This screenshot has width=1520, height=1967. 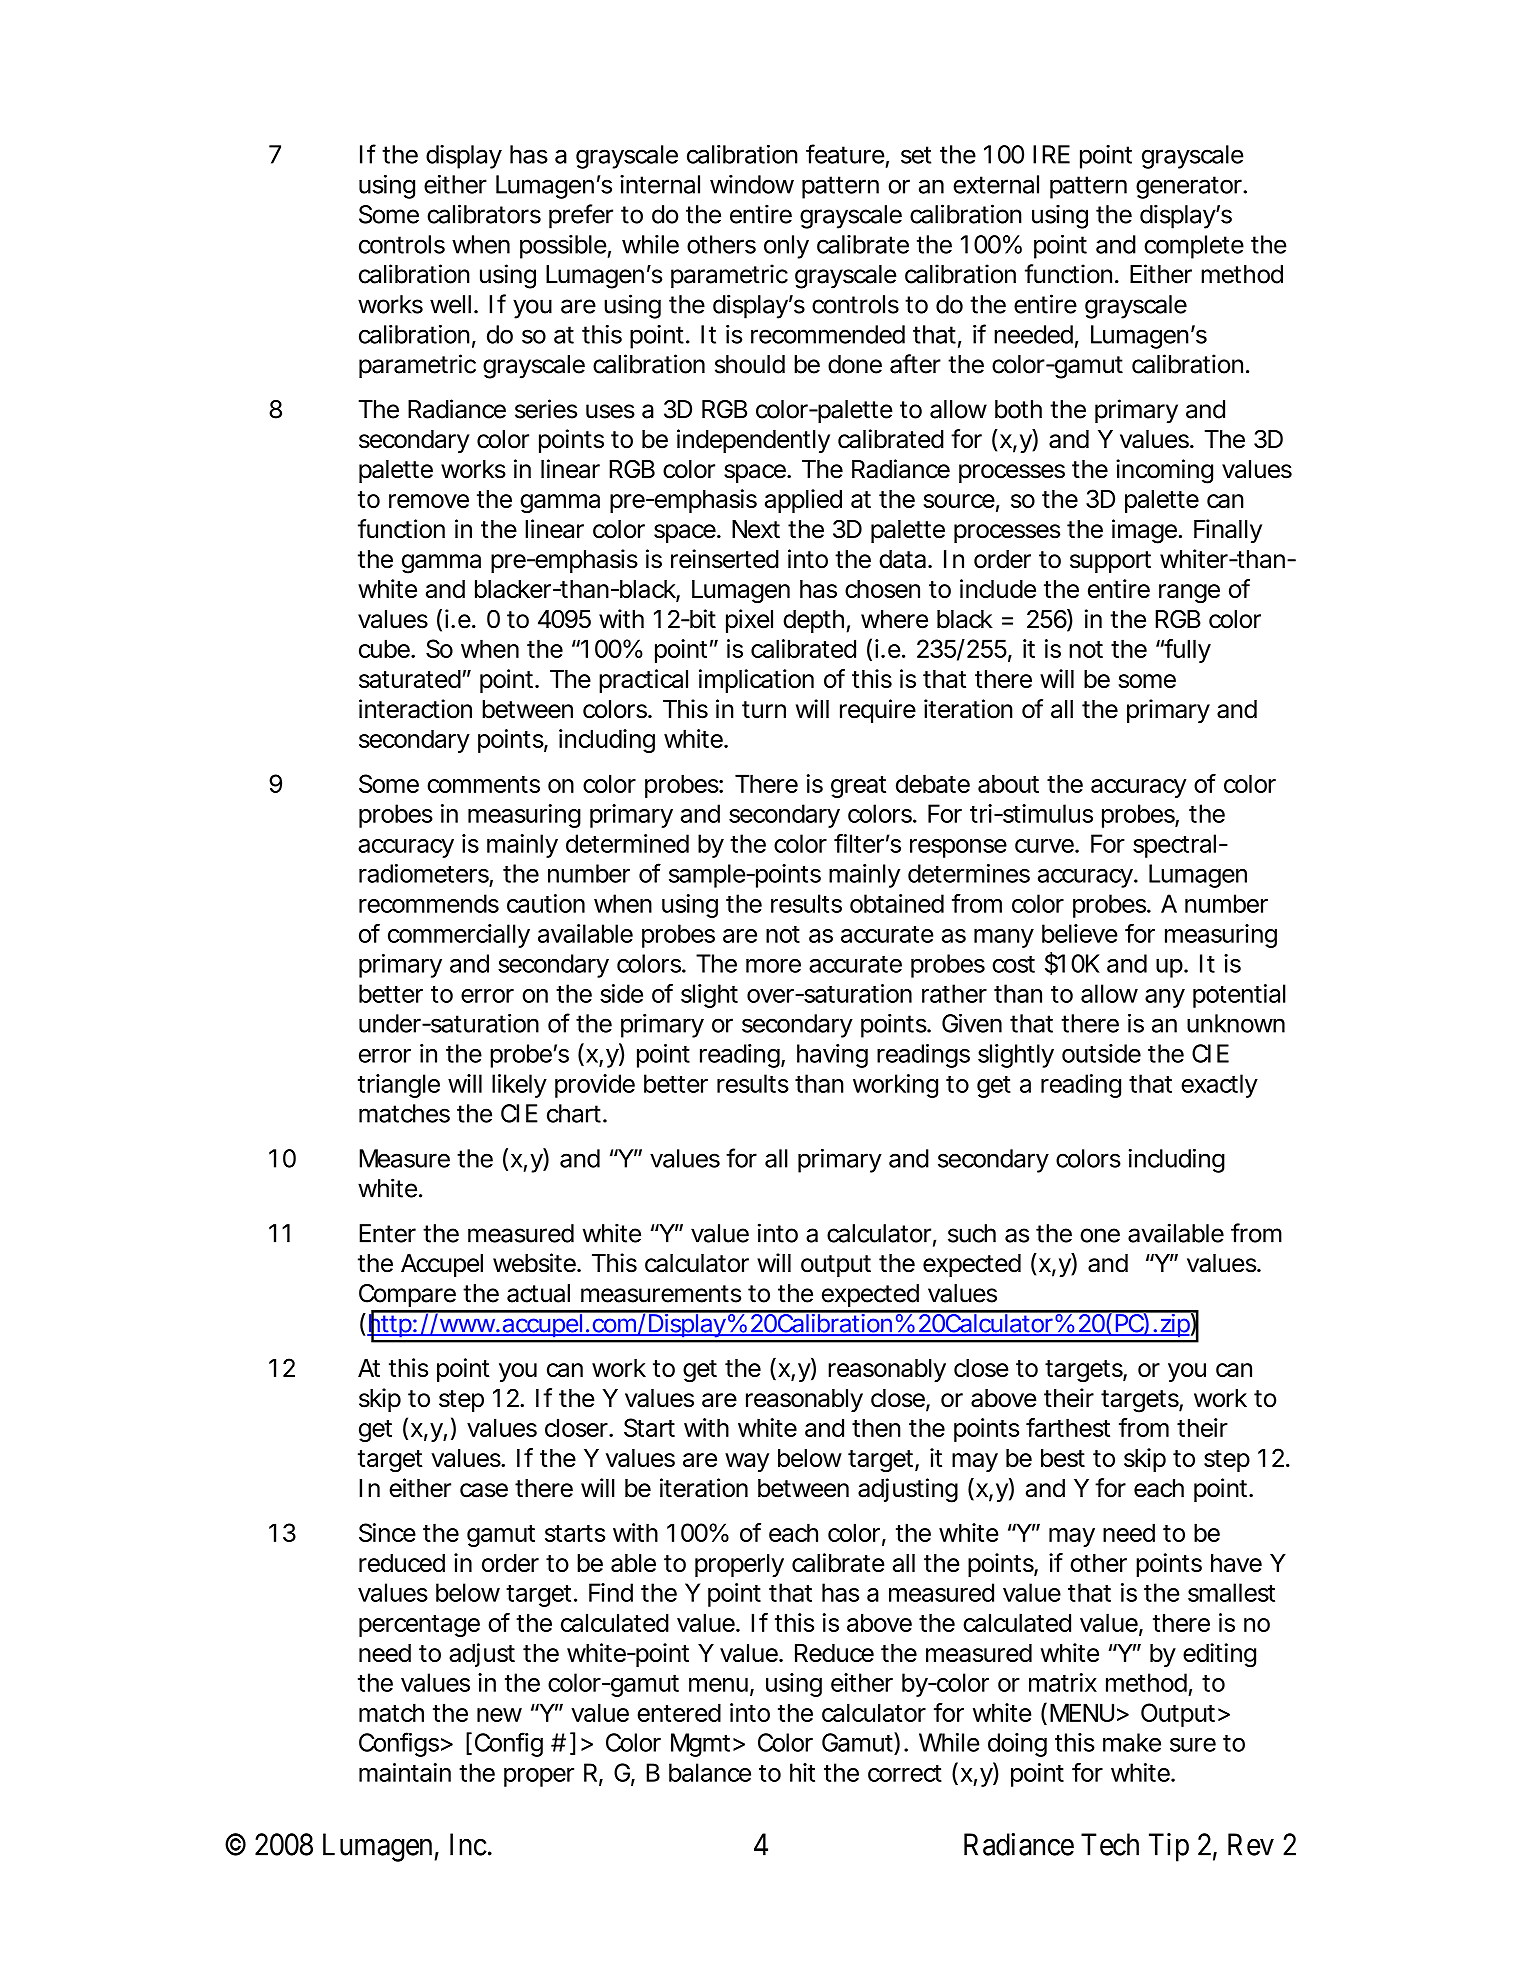 What do you see at coordinates (1236, 1023) in the screenshot?
I see `unknown` at bounding box center [1236, 1023].
